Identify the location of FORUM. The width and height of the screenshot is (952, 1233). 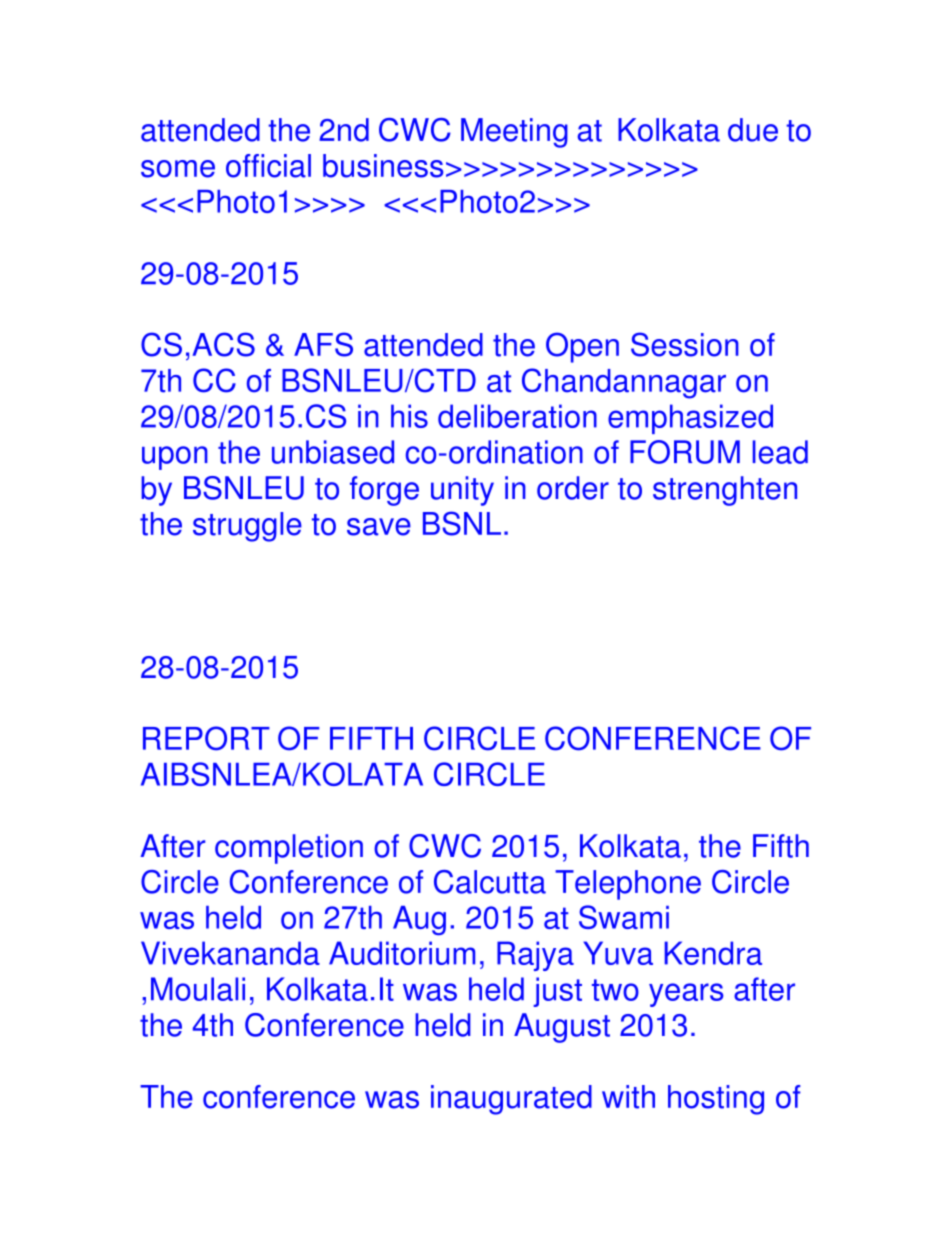
(685, 452).
